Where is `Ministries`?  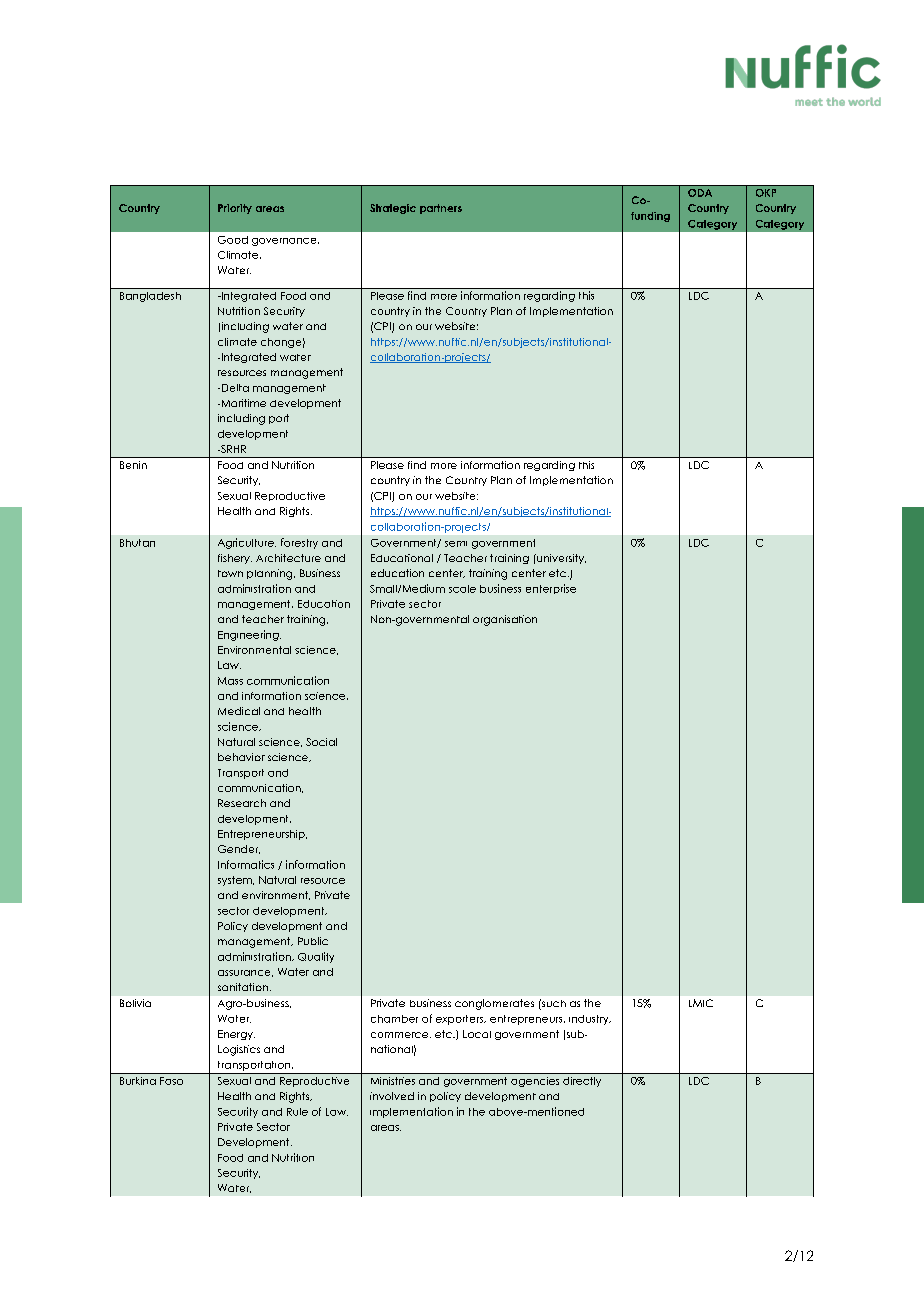 Ministries is located at coordinates (393, 1081).
